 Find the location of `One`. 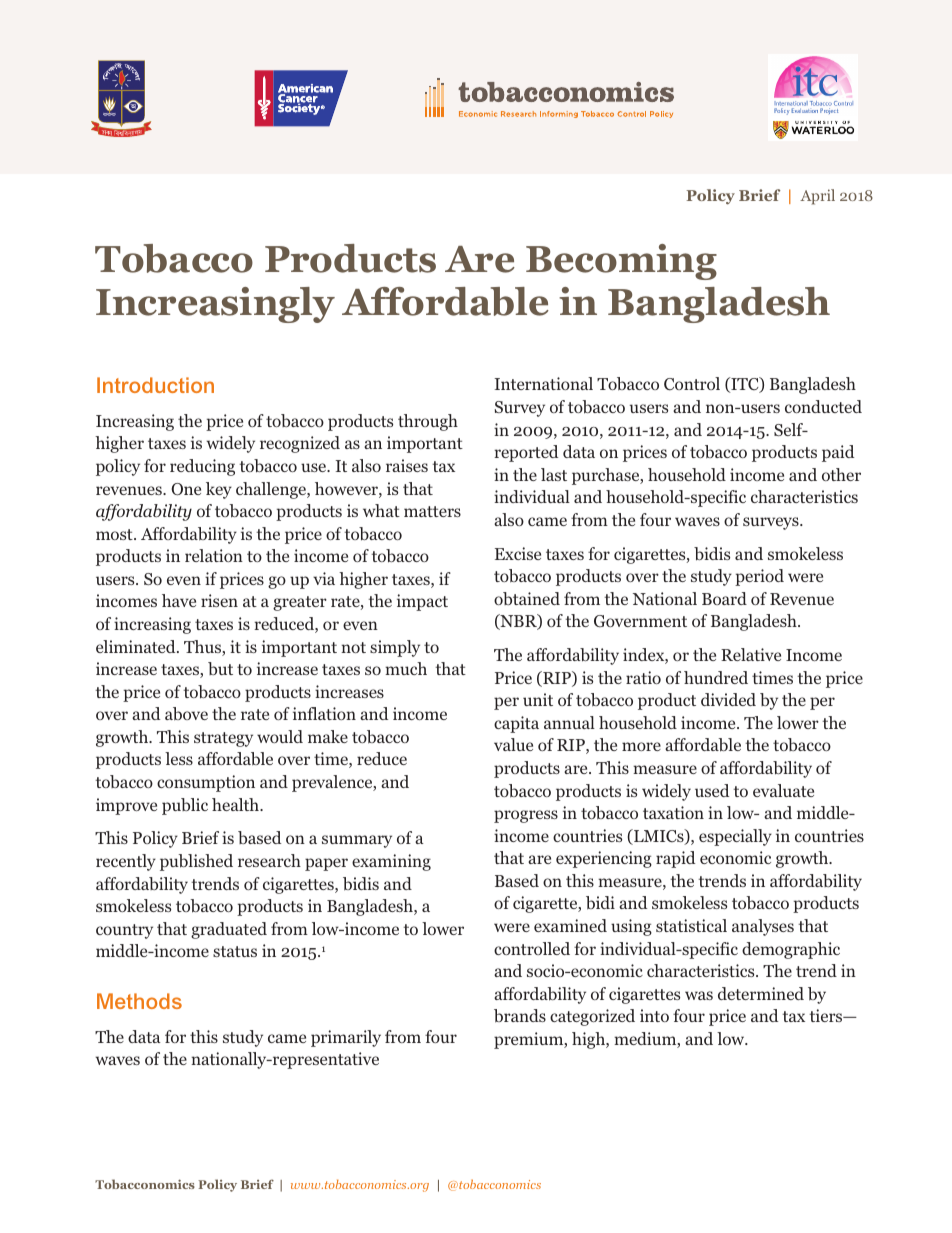

One is located at coordinates (186, 489).
